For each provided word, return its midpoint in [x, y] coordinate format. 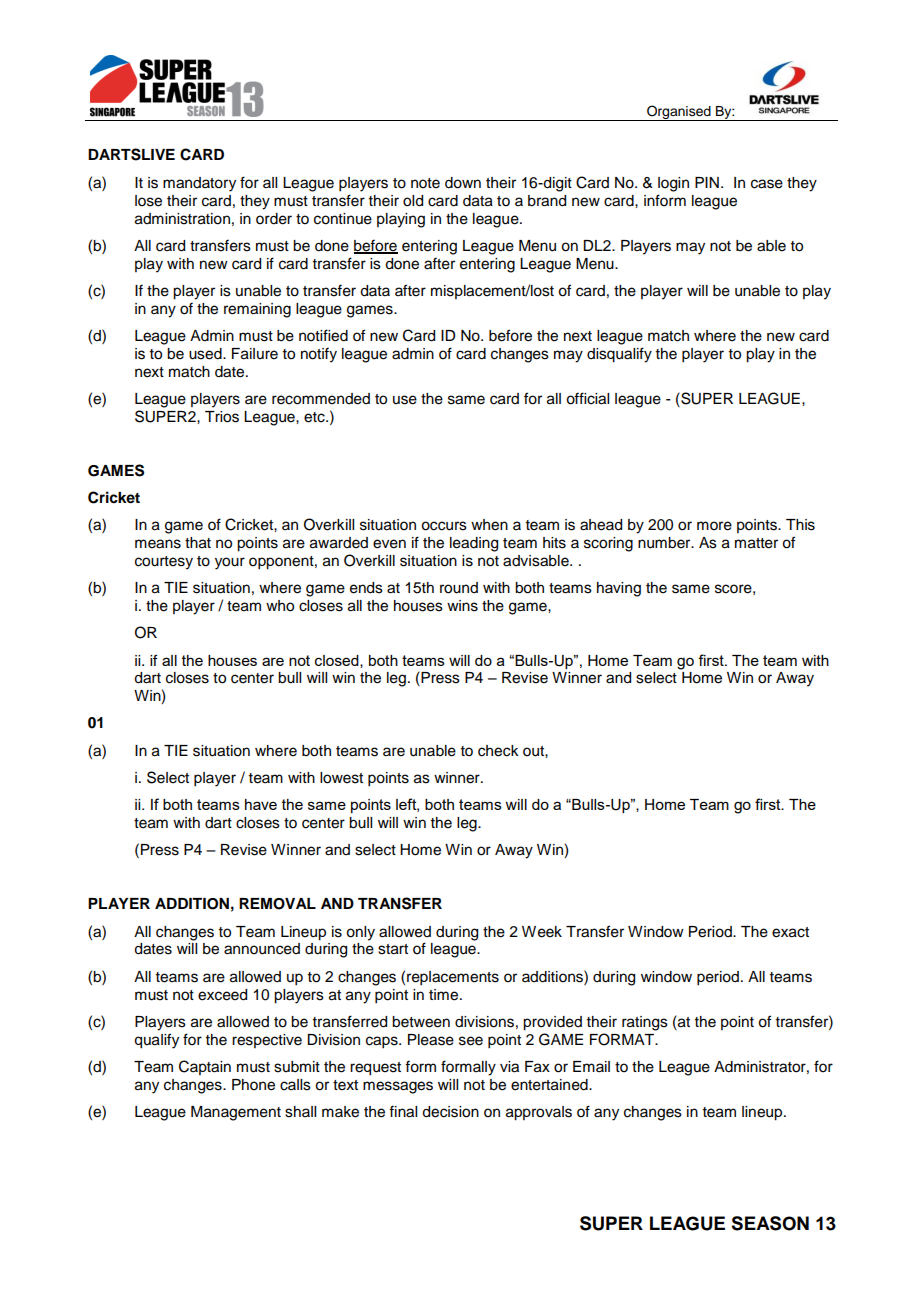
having [619, 589]
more [714, 526]
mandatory [199, 184]
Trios [222, 417]
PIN [707, 182]
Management [236, 1113]
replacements [453, 978]
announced [262, 949]
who [280, 606]
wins [462, 606]
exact [790, 932]
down [463, 183]
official [587, 398]
